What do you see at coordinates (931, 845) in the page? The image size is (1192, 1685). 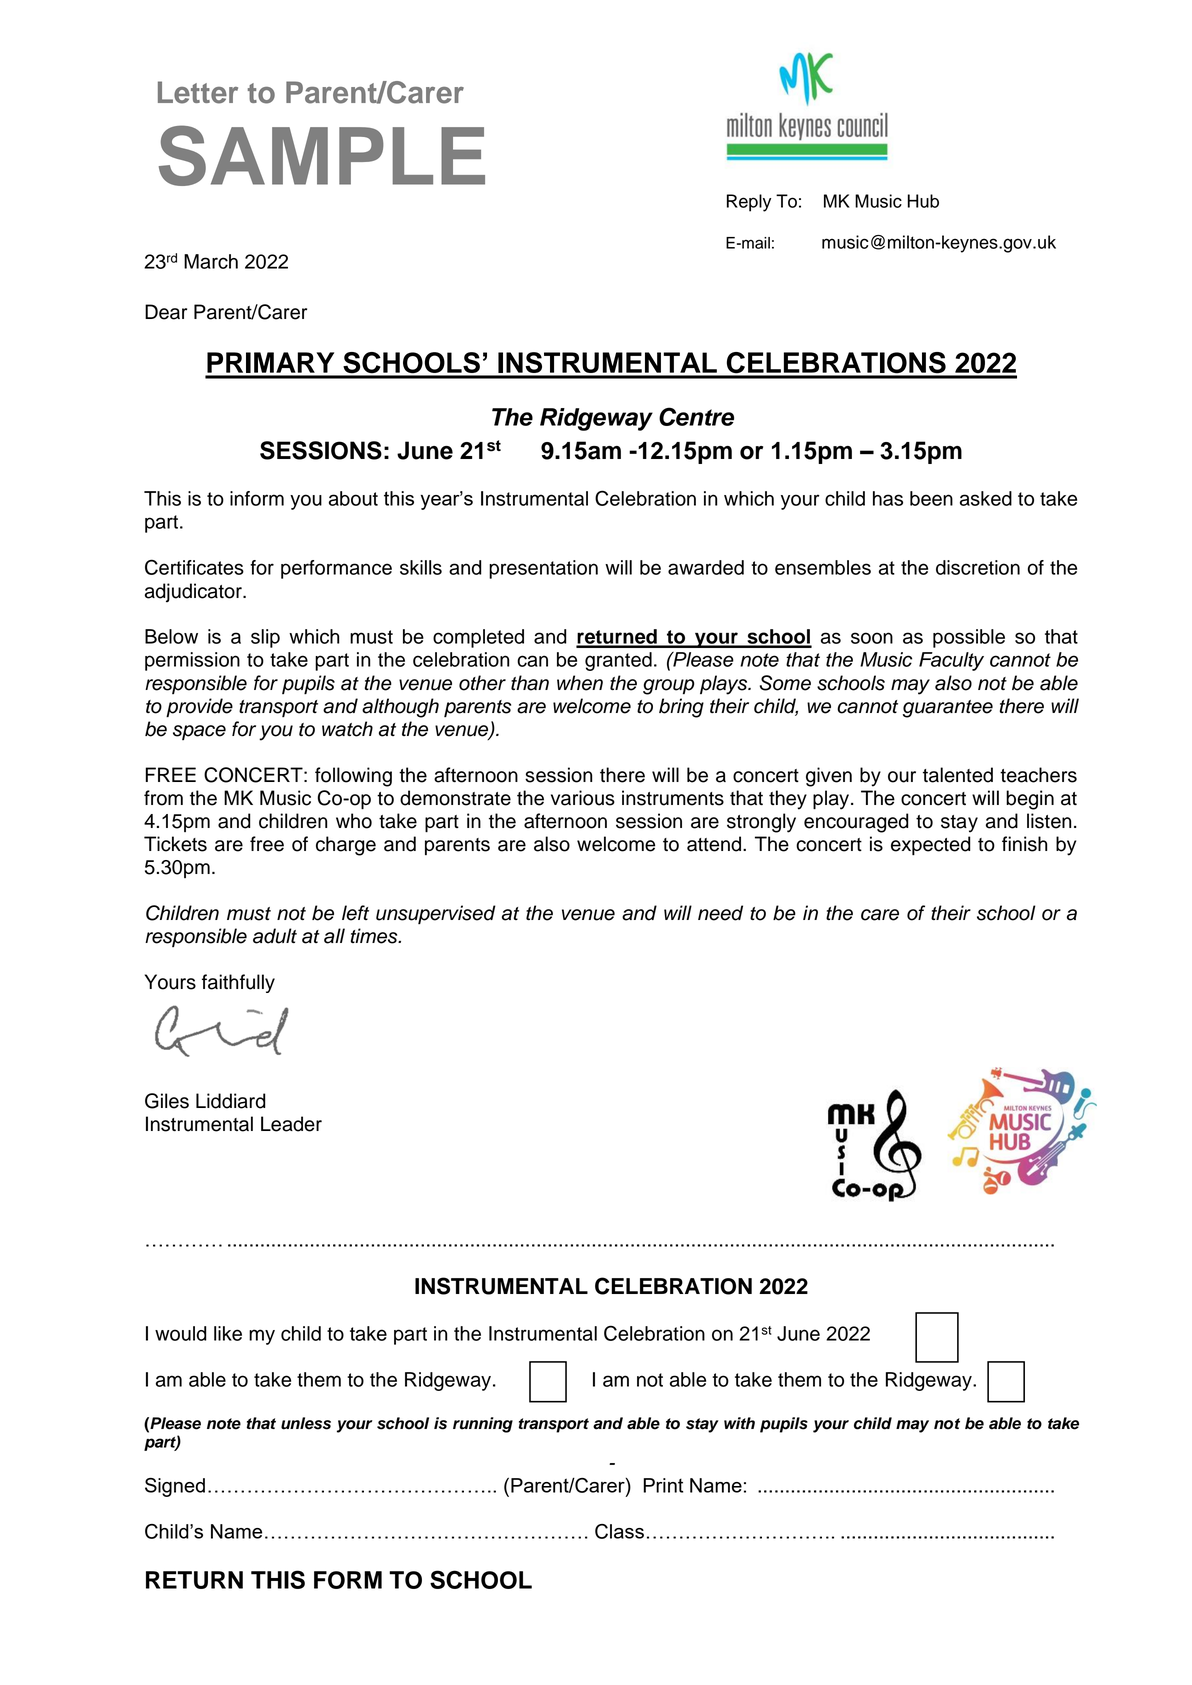 I see `expected` at bounding box center [931, 845].
